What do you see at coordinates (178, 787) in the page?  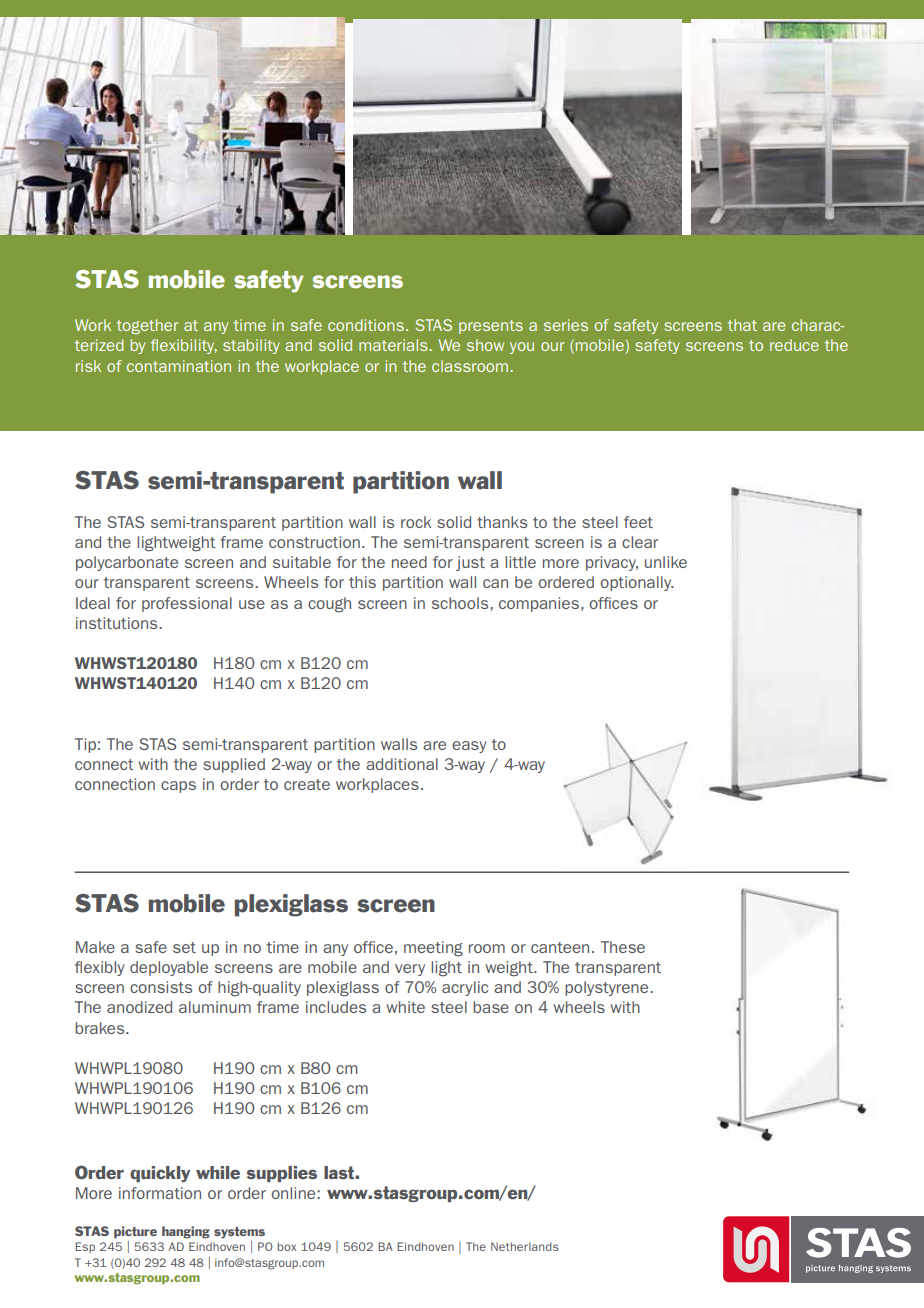 I see `caps` at bounding box center [178, 787].
